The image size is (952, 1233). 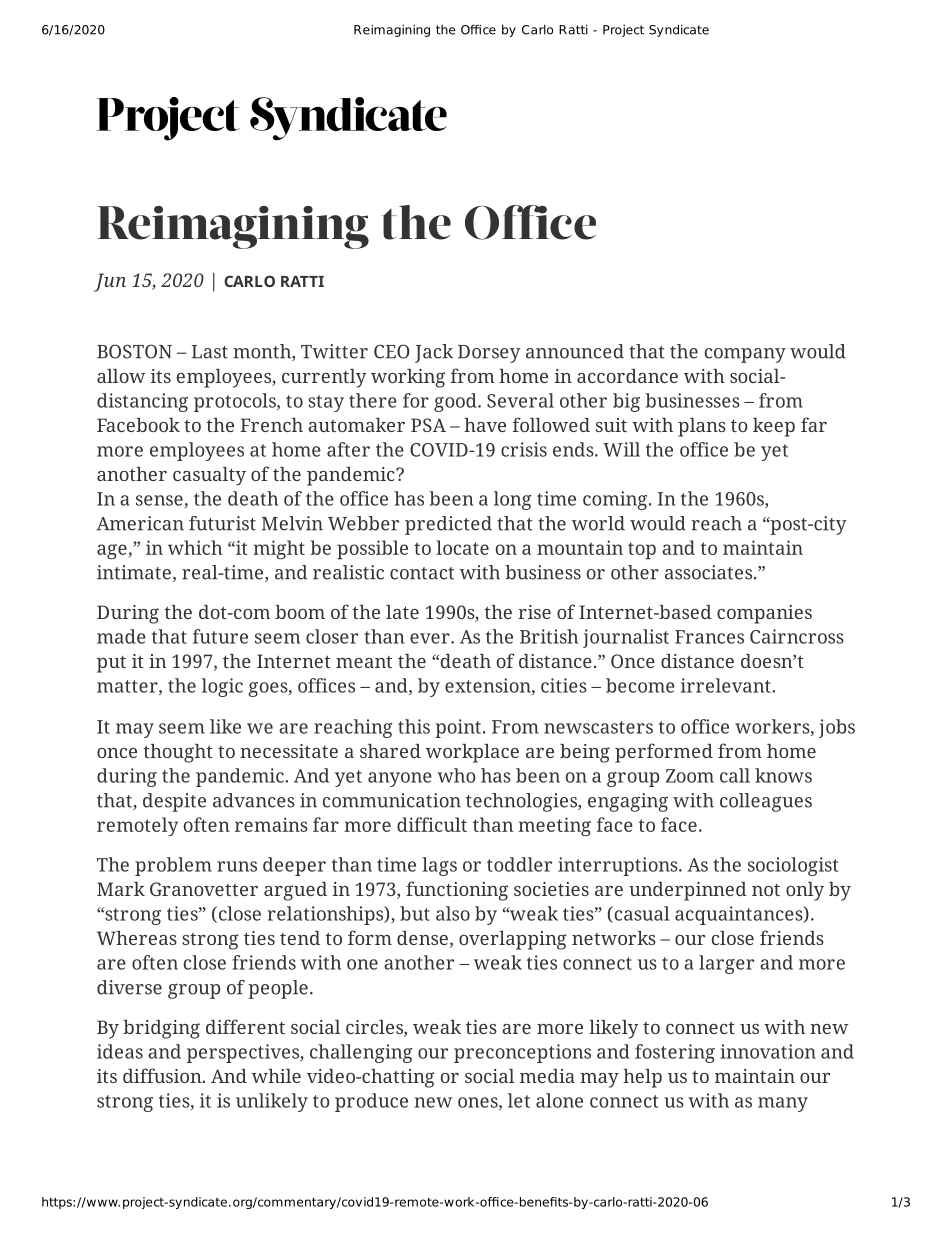 I want to click on Granovetter, so click(x=204, y=889).
